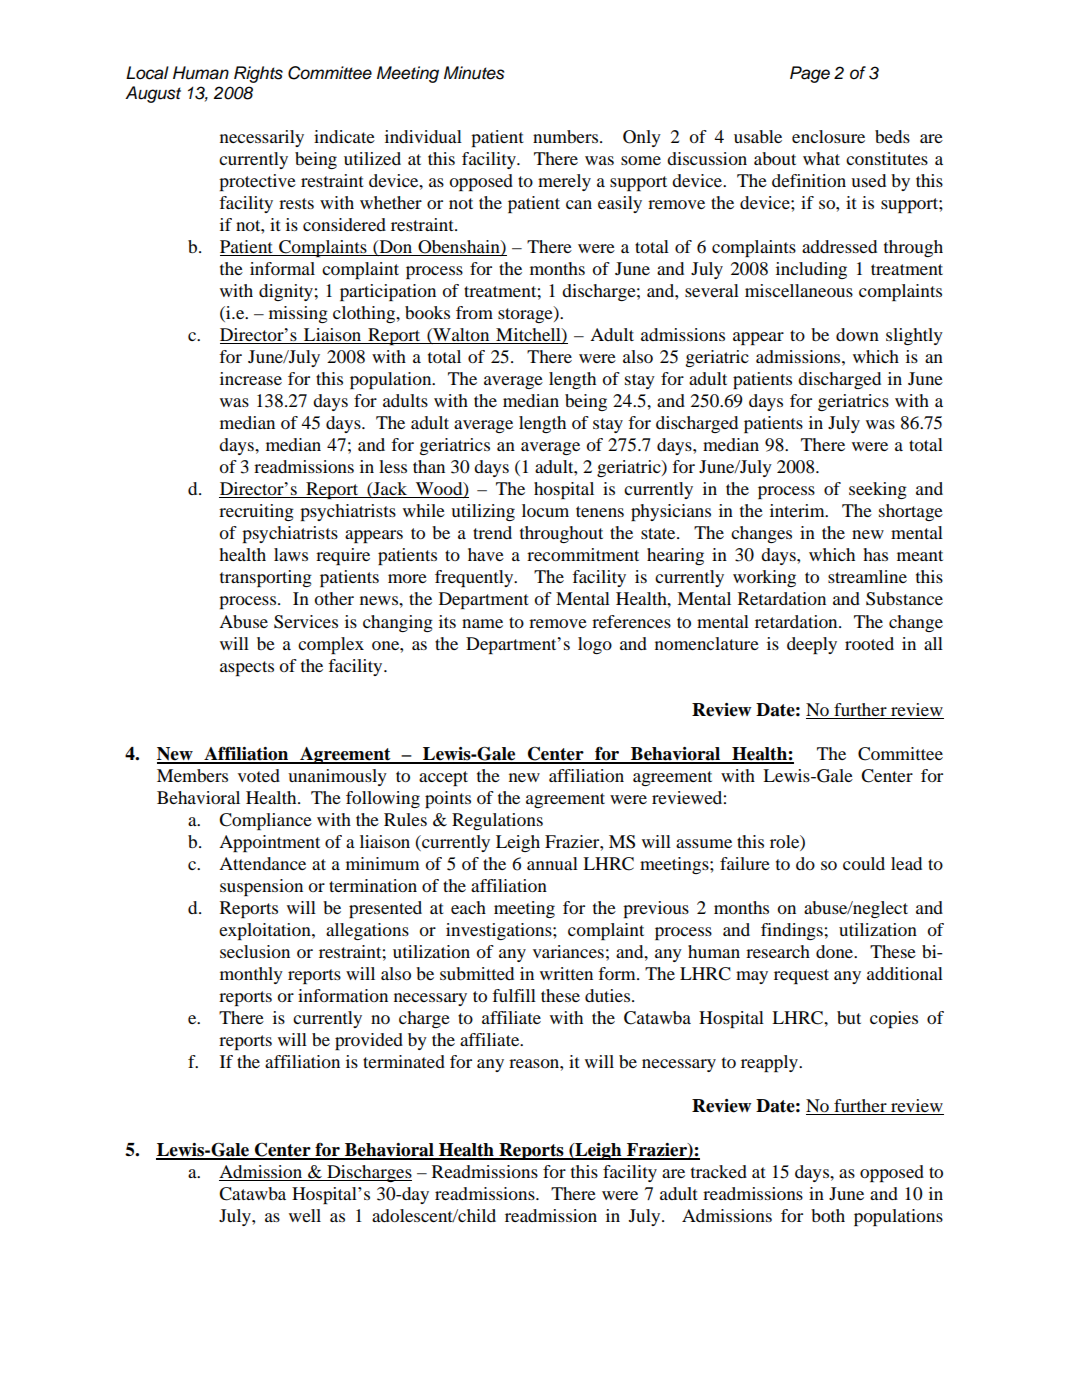  What do you see at coordinates (255, 951) in the image?
I see `seclusion` at bounding box center [255, 951].
